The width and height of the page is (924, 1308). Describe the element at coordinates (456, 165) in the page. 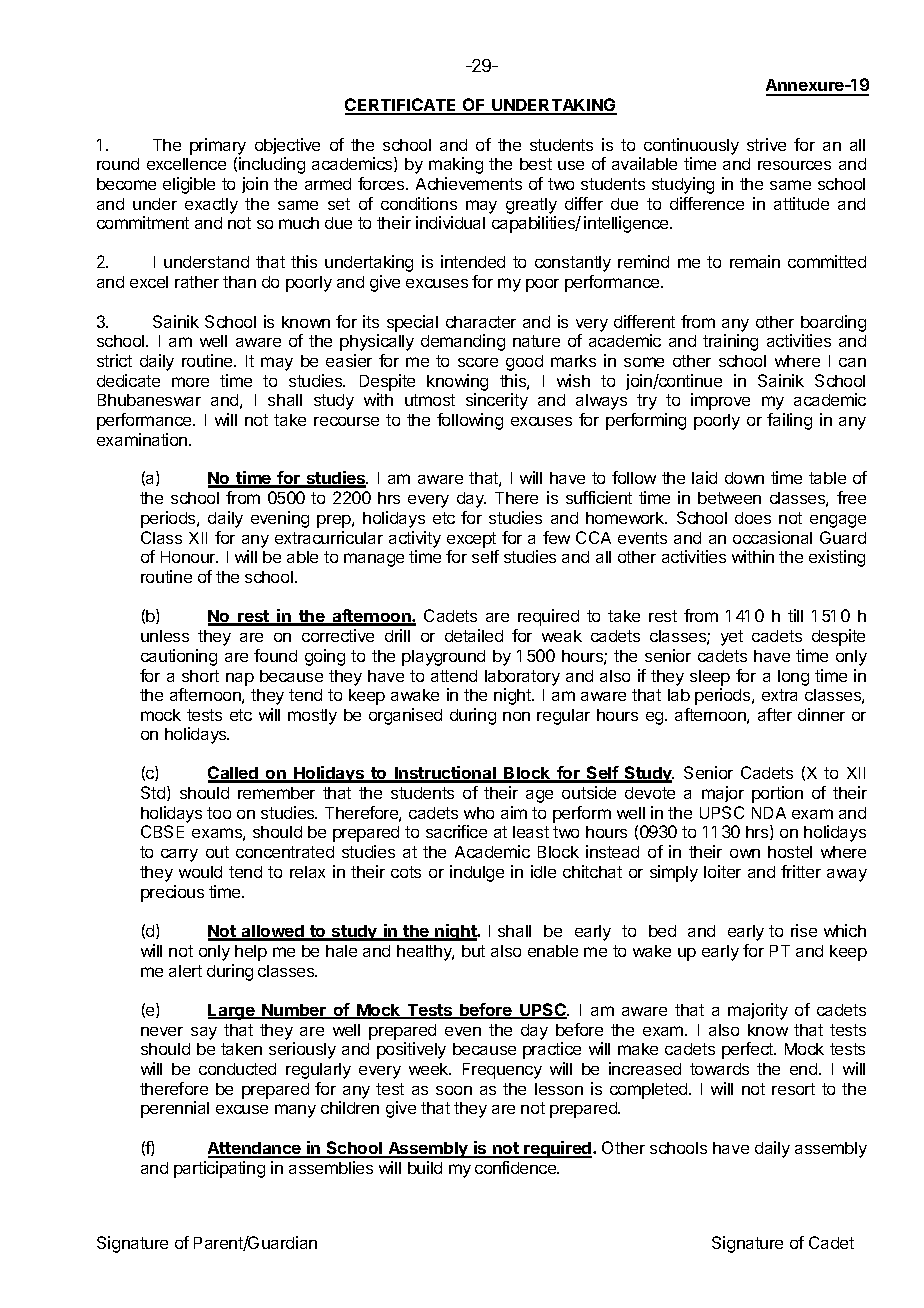

I see `making` at that location.
